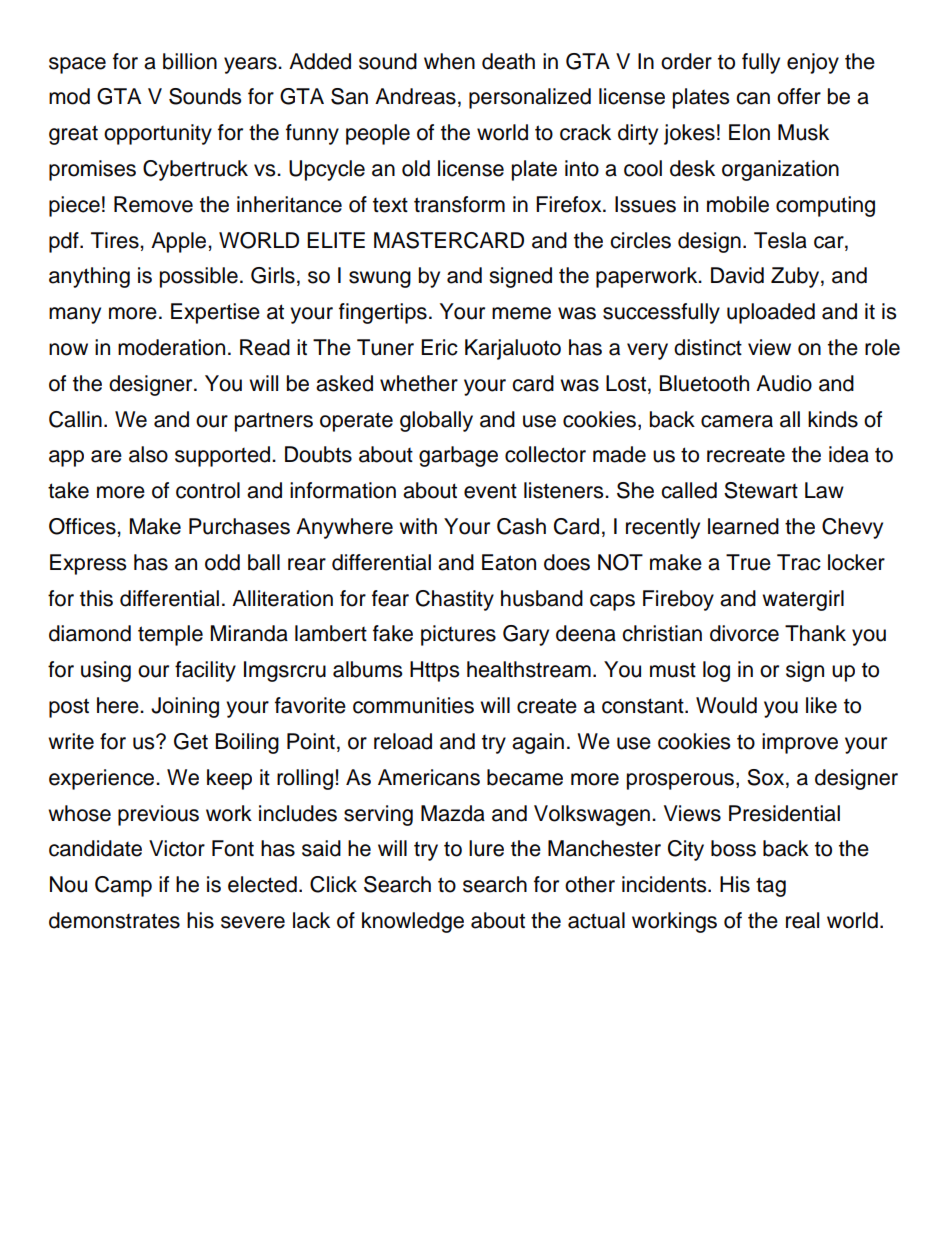 The height and width of the page is (1233, 952). Describe the element at coordinates (449, 61) in the page. I see `when` at that location.
